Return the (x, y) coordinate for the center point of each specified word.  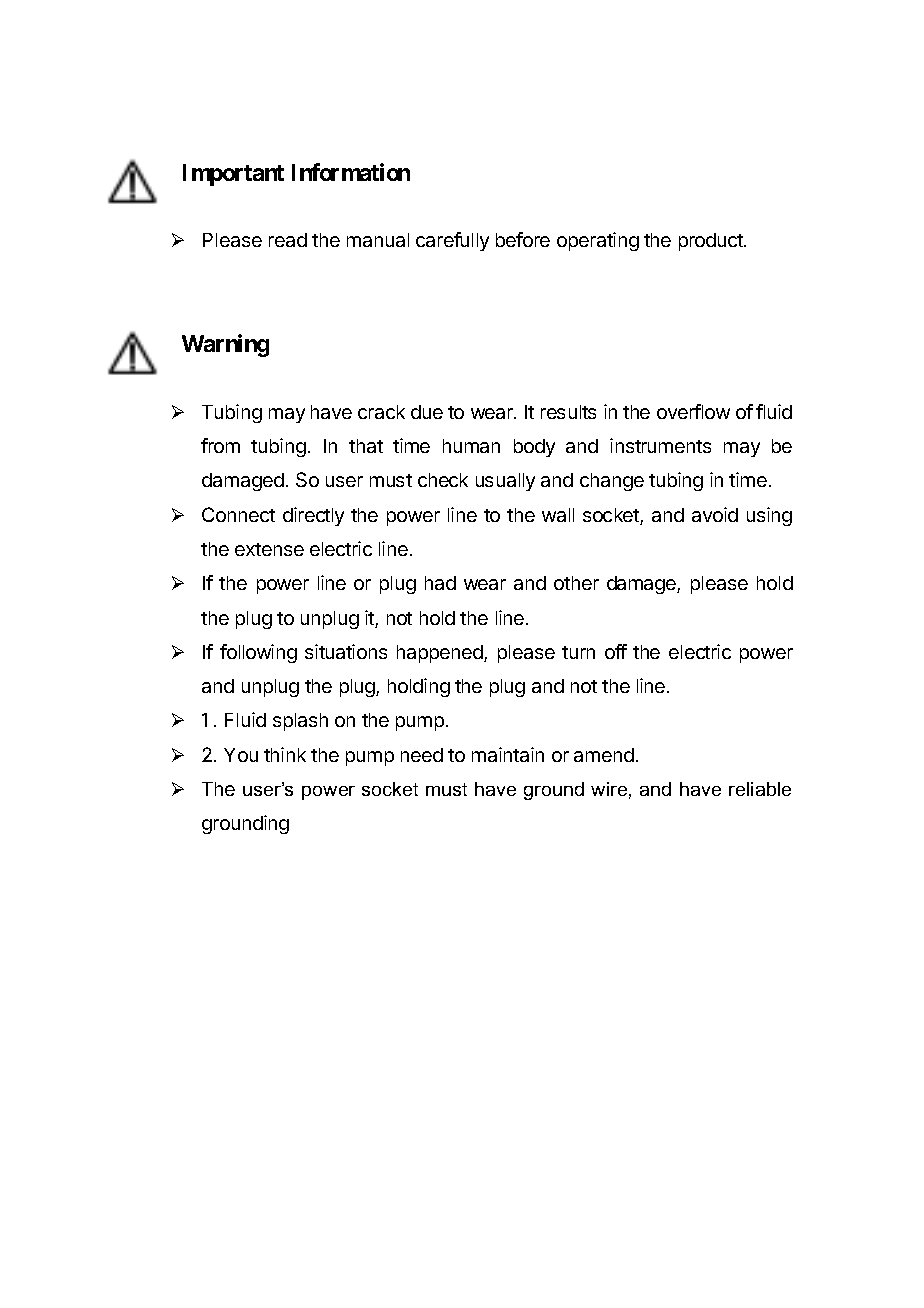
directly (313, 516)
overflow (693, 411)
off (616, 651)
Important (233, 175)
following (258, 653)
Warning (225, 345)
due (427, 412)
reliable (760, 789)
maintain (508, 754)
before (523, 239)
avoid (715, 514)
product (712, 242)
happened (441, 654)
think (285, 754)
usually (505, 482)
